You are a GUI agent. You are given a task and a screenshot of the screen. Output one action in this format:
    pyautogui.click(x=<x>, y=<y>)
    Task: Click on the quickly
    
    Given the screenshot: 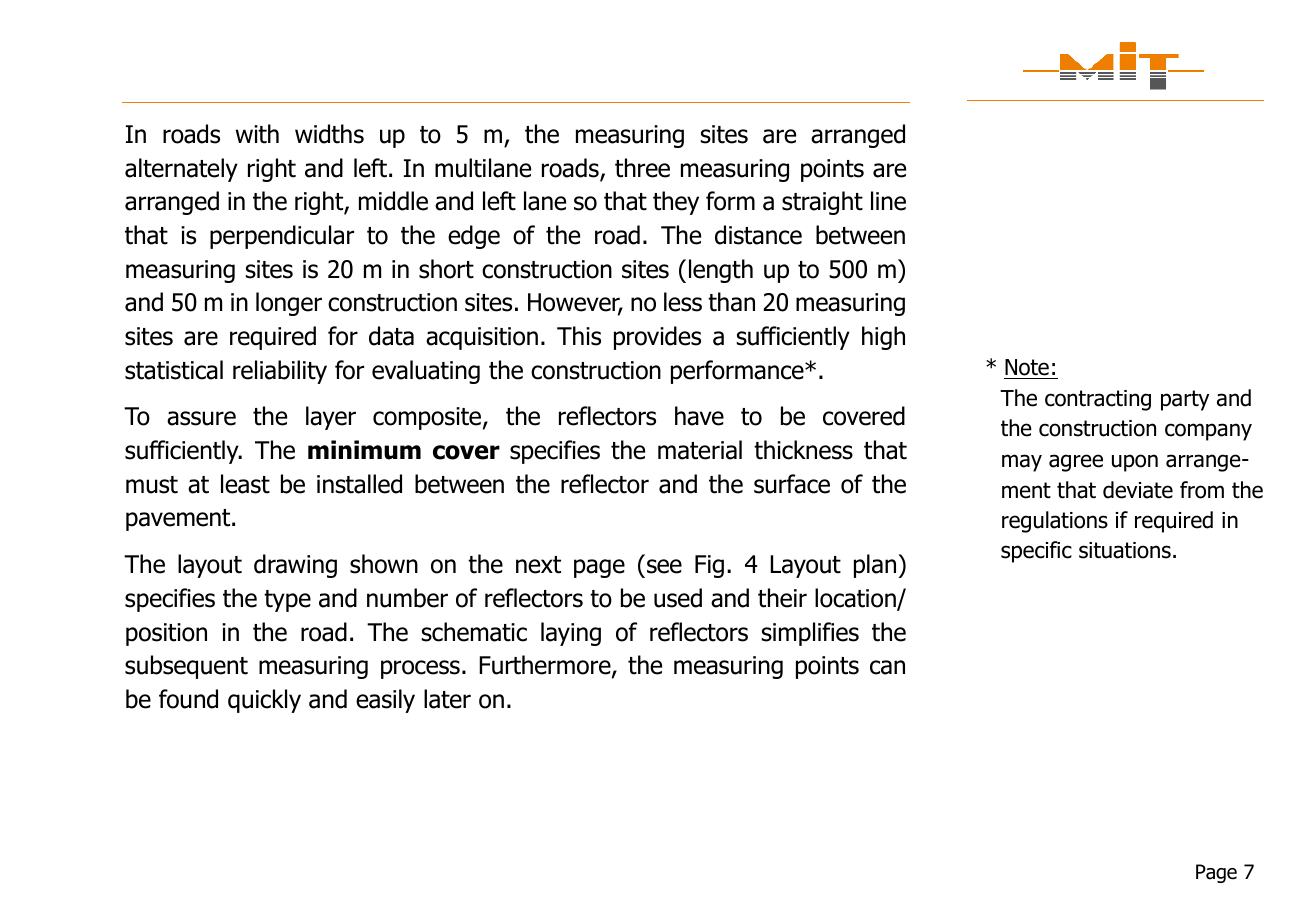 What is the action you would take?
    pyautogui.click(x=264, y=701)
